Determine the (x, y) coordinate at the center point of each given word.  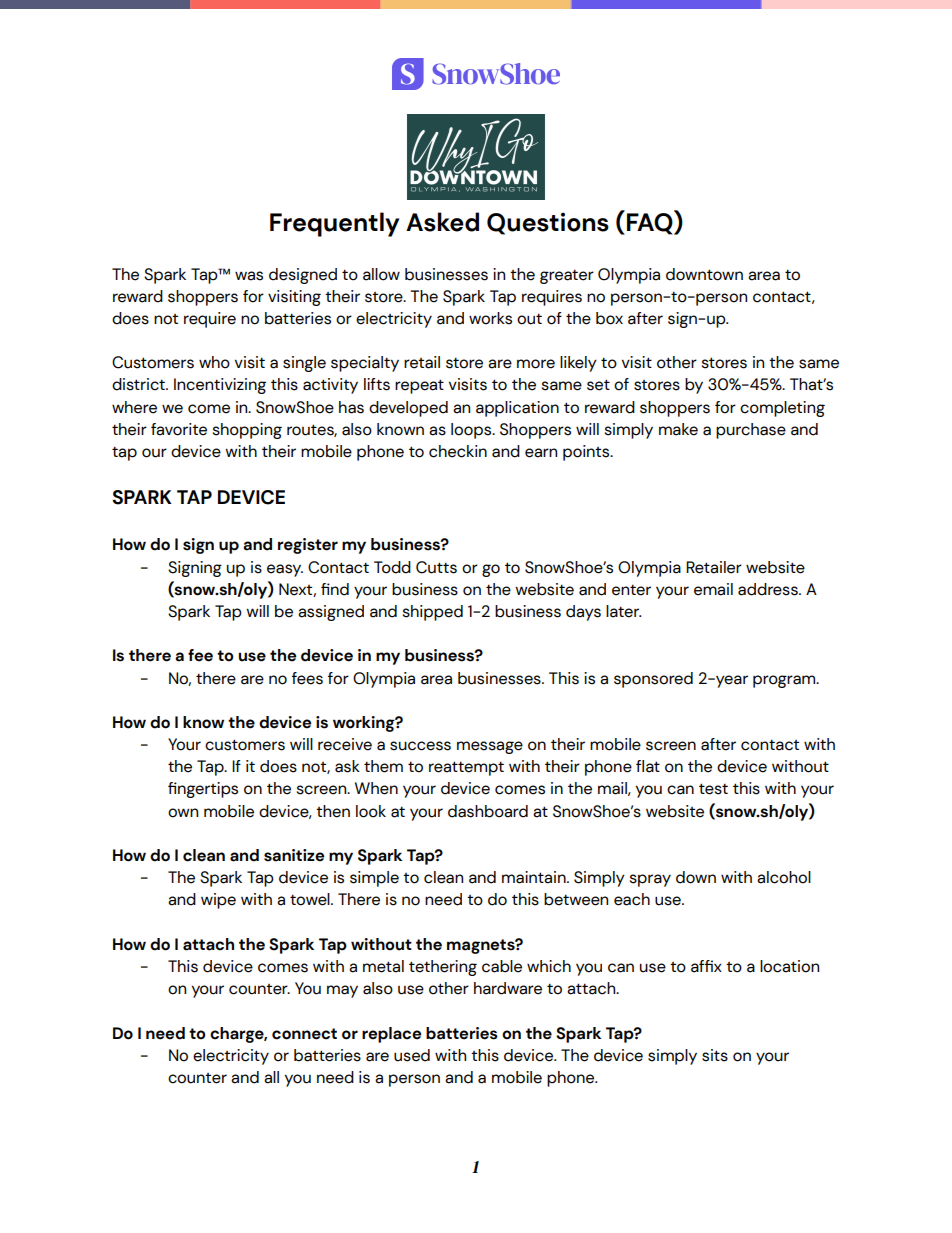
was (249, 276)
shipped (433, 613)
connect (304, 1034)
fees (307, 678)
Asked (442, 222)
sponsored (653, 680)
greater (567, 276)
